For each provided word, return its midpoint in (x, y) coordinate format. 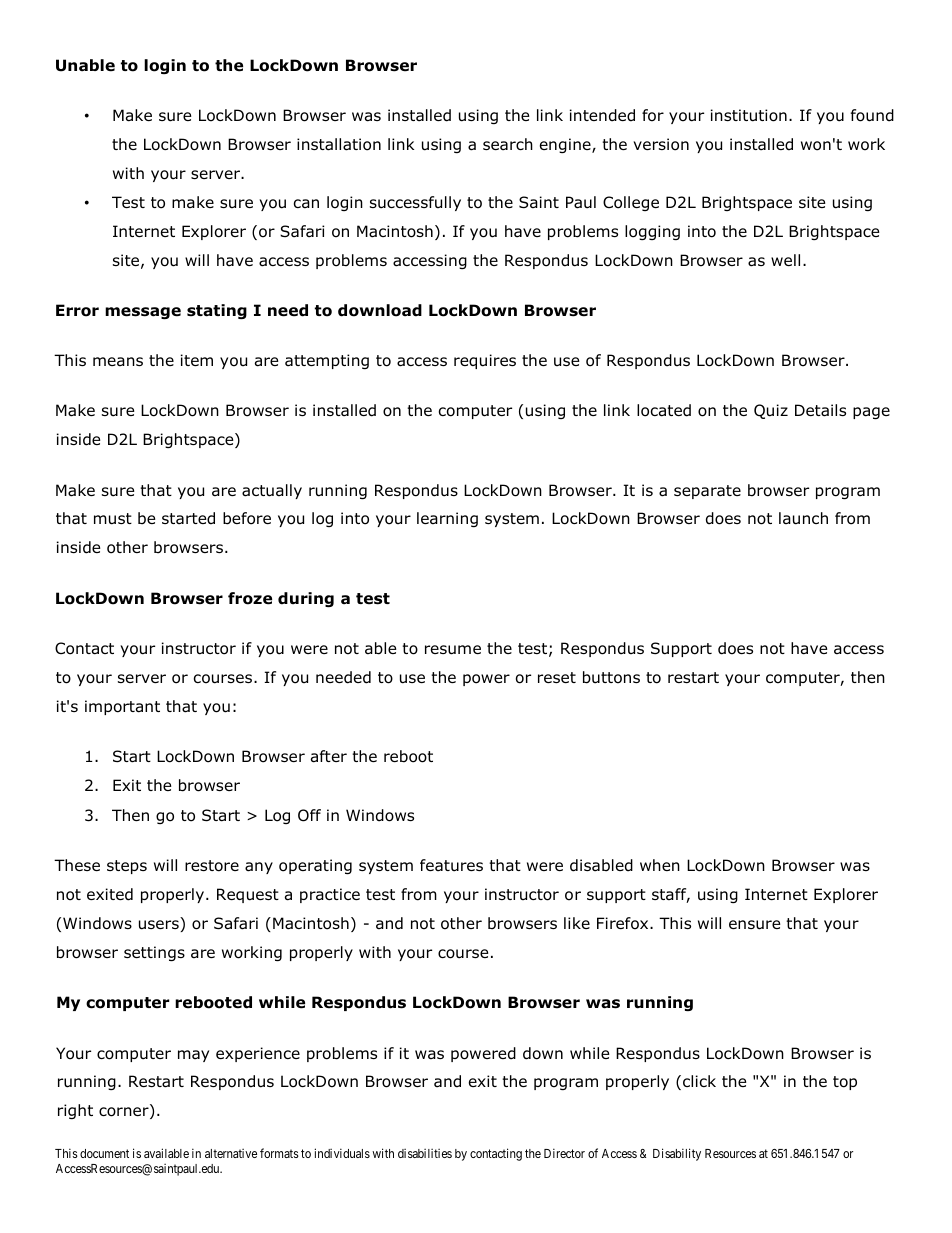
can (306, 204)
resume (453, 650)
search (508, 144)
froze (250, 598)
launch (803, 518)
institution (749, 115)
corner (125, 1113)
